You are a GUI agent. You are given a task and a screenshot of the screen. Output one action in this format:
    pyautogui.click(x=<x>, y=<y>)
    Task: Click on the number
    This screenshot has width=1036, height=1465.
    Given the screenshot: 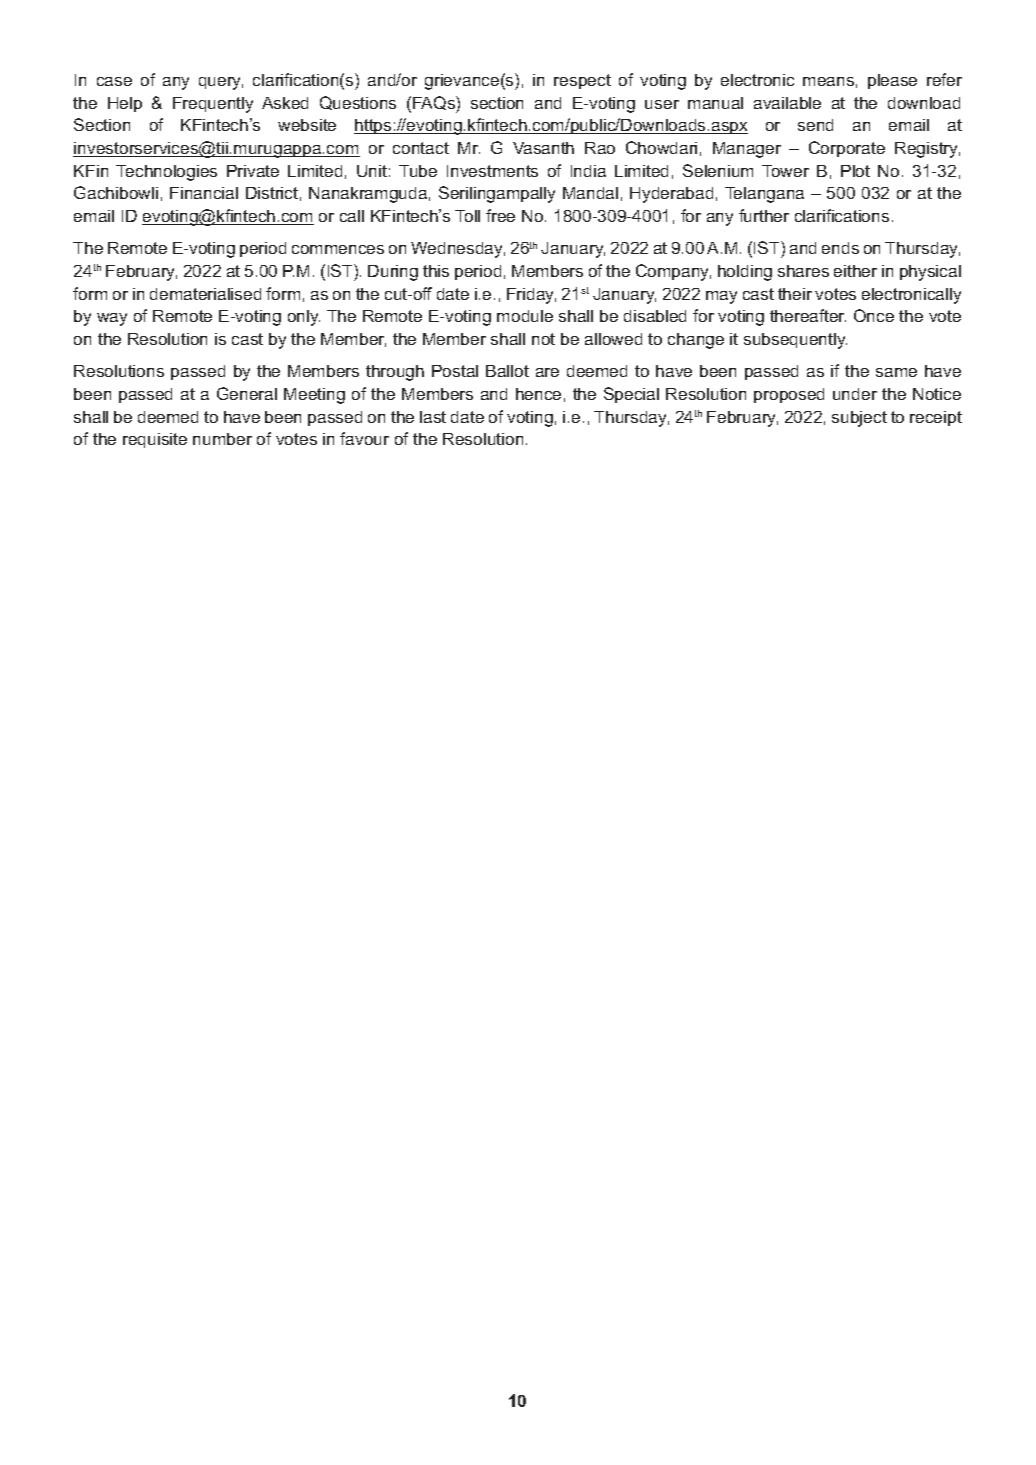 What is the action you would take?
    pyautogui.click(x=222, y=439)
